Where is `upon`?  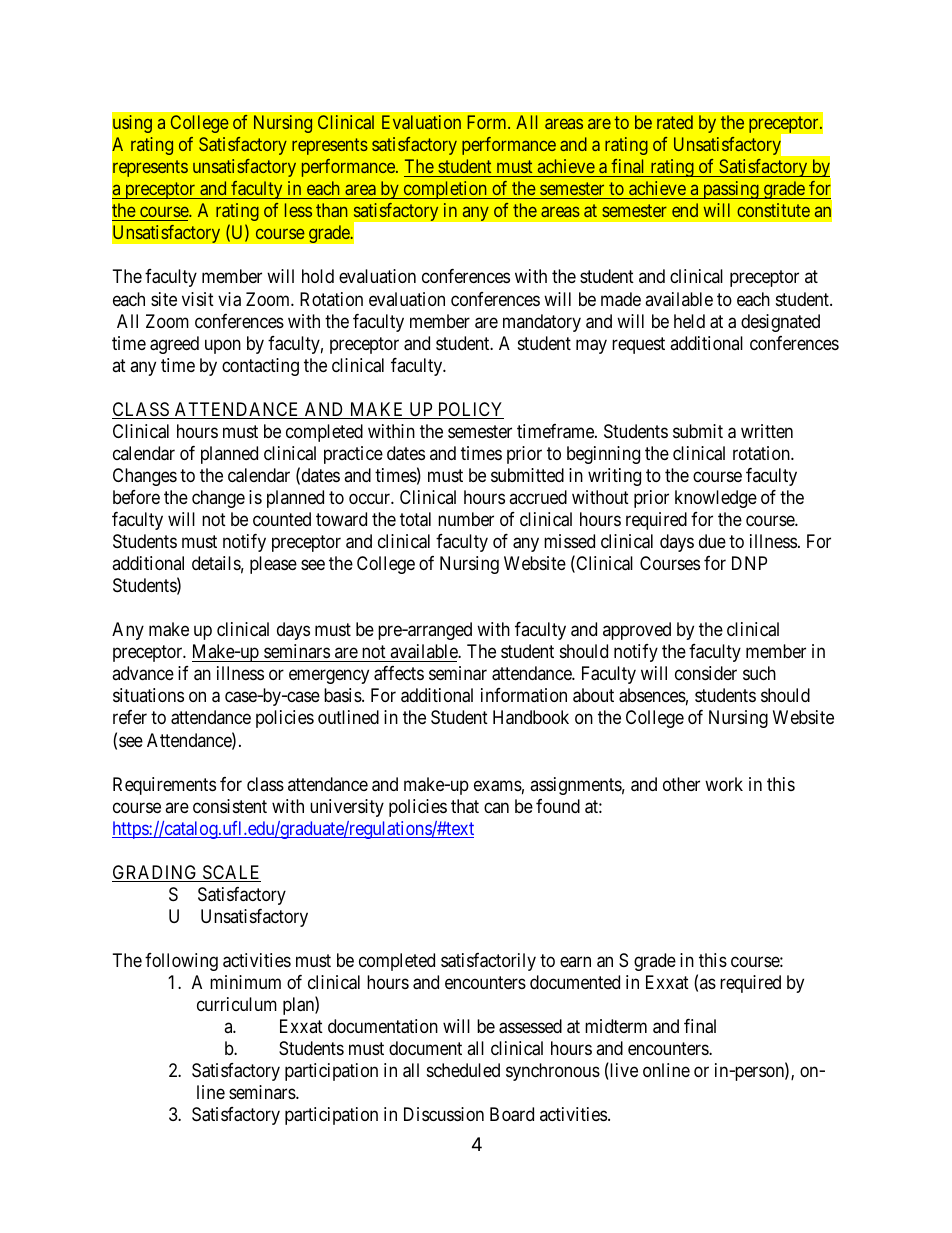 upon is located at coordinates (223, 346).
